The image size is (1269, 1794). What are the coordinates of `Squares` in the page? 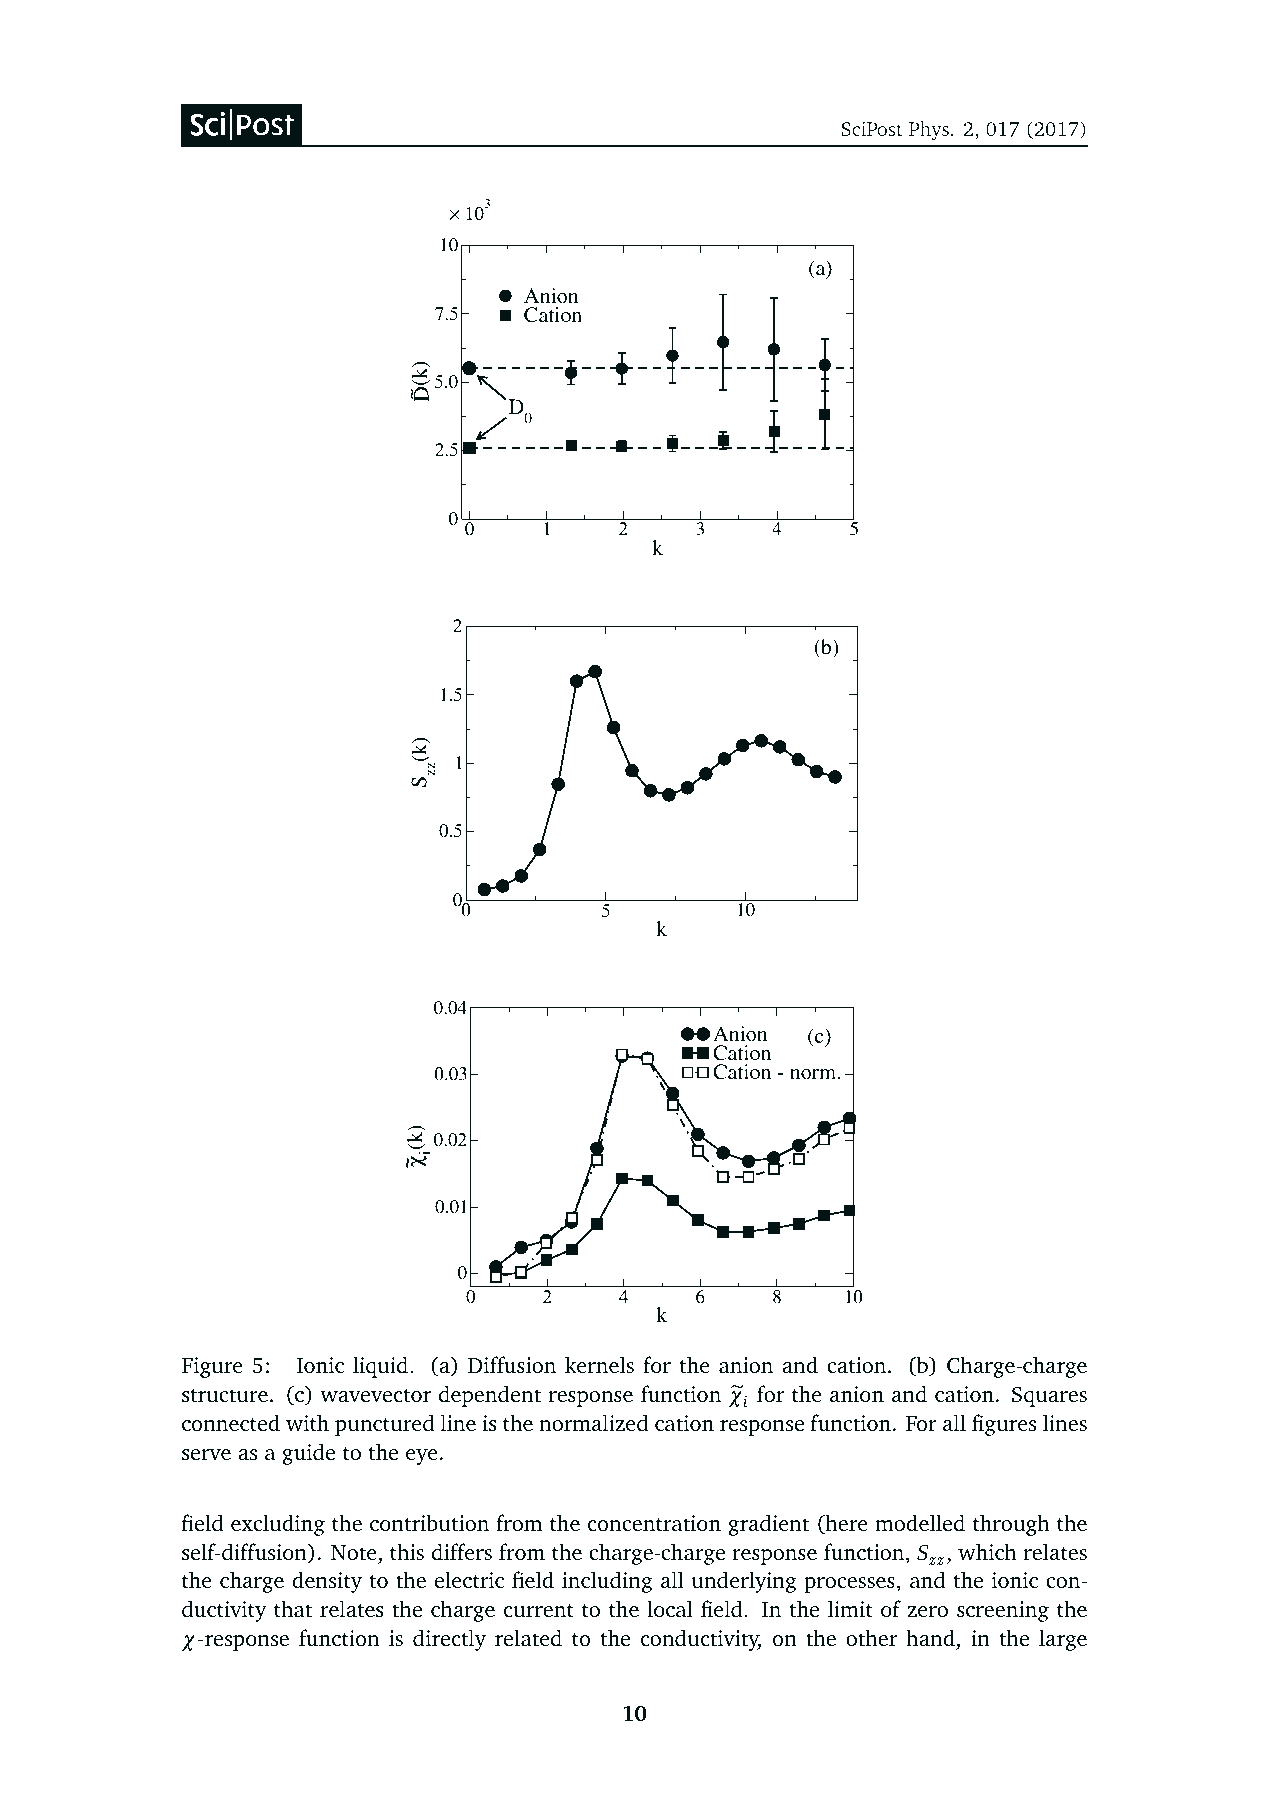 It's located at (1049, 1396).
